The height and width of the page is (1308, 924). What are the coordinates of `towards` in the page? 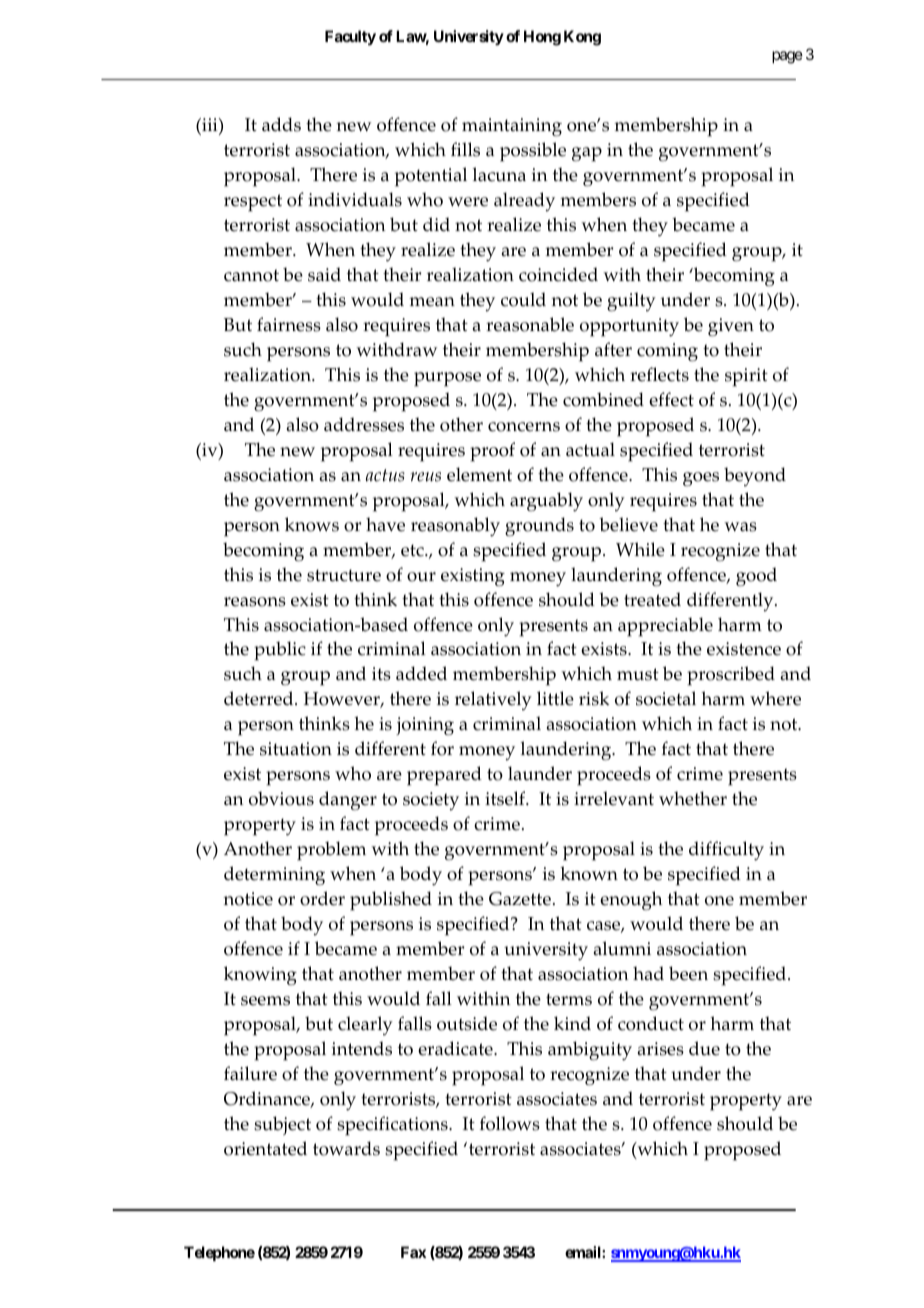 It's located at (346, 1148).
